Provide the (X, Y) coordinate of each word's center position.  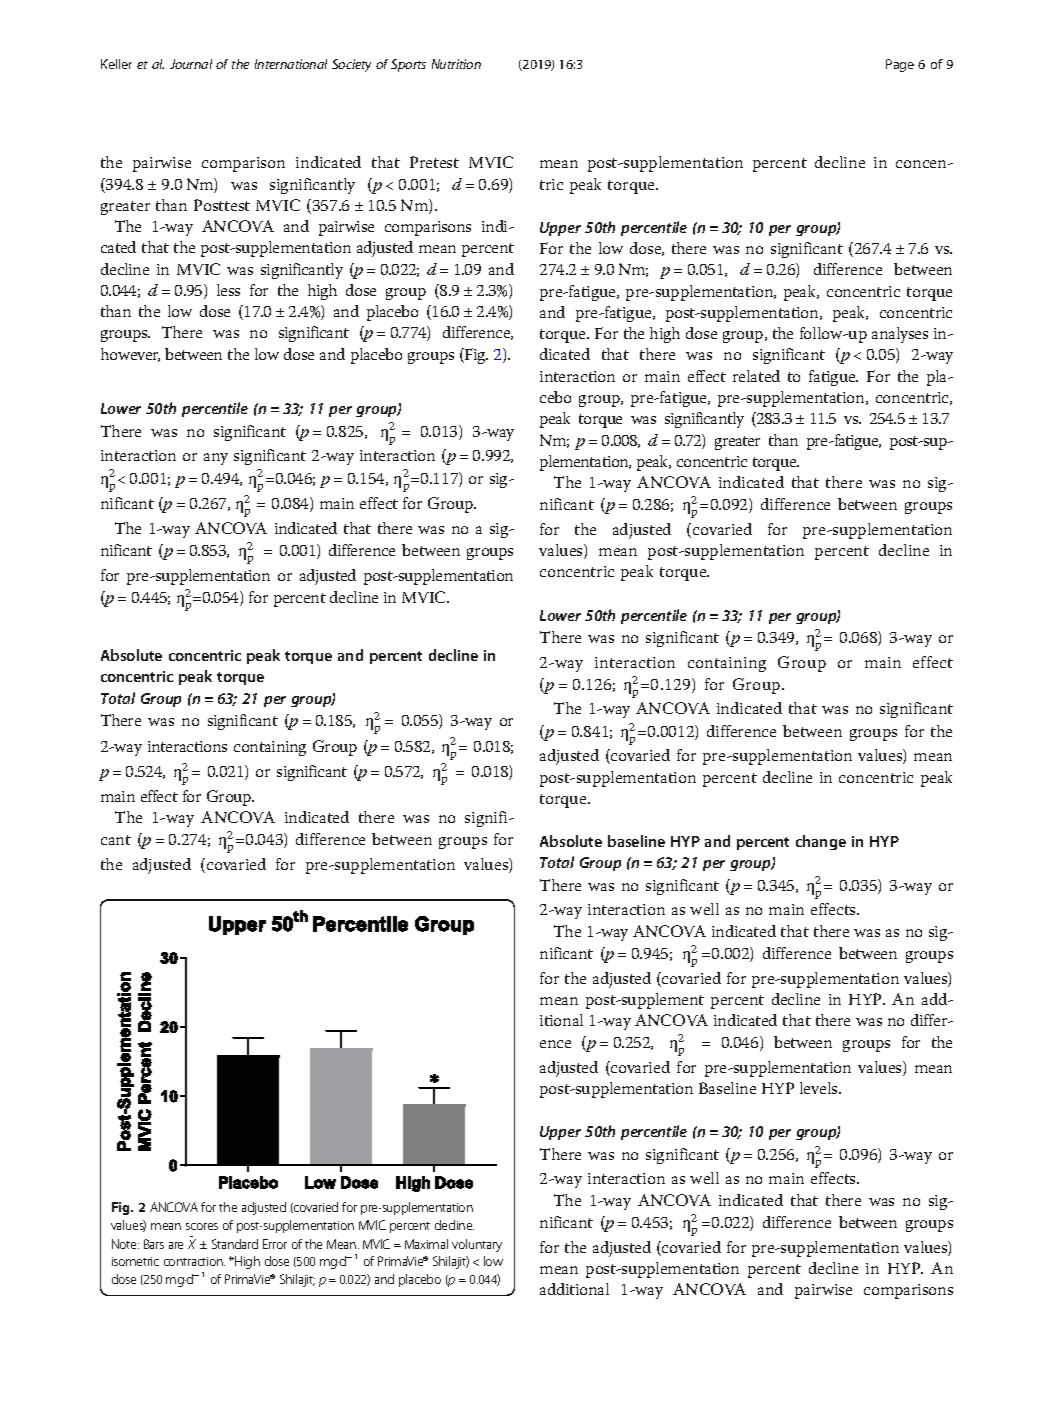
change (821, 842)
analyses (900, 335)
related (756, 376)
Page (900, 65)
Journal (191, 64)
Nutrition (456, 64)
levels (820, 1088)
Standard (235, 1244)
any (216, 459)
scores (202, 1226)
